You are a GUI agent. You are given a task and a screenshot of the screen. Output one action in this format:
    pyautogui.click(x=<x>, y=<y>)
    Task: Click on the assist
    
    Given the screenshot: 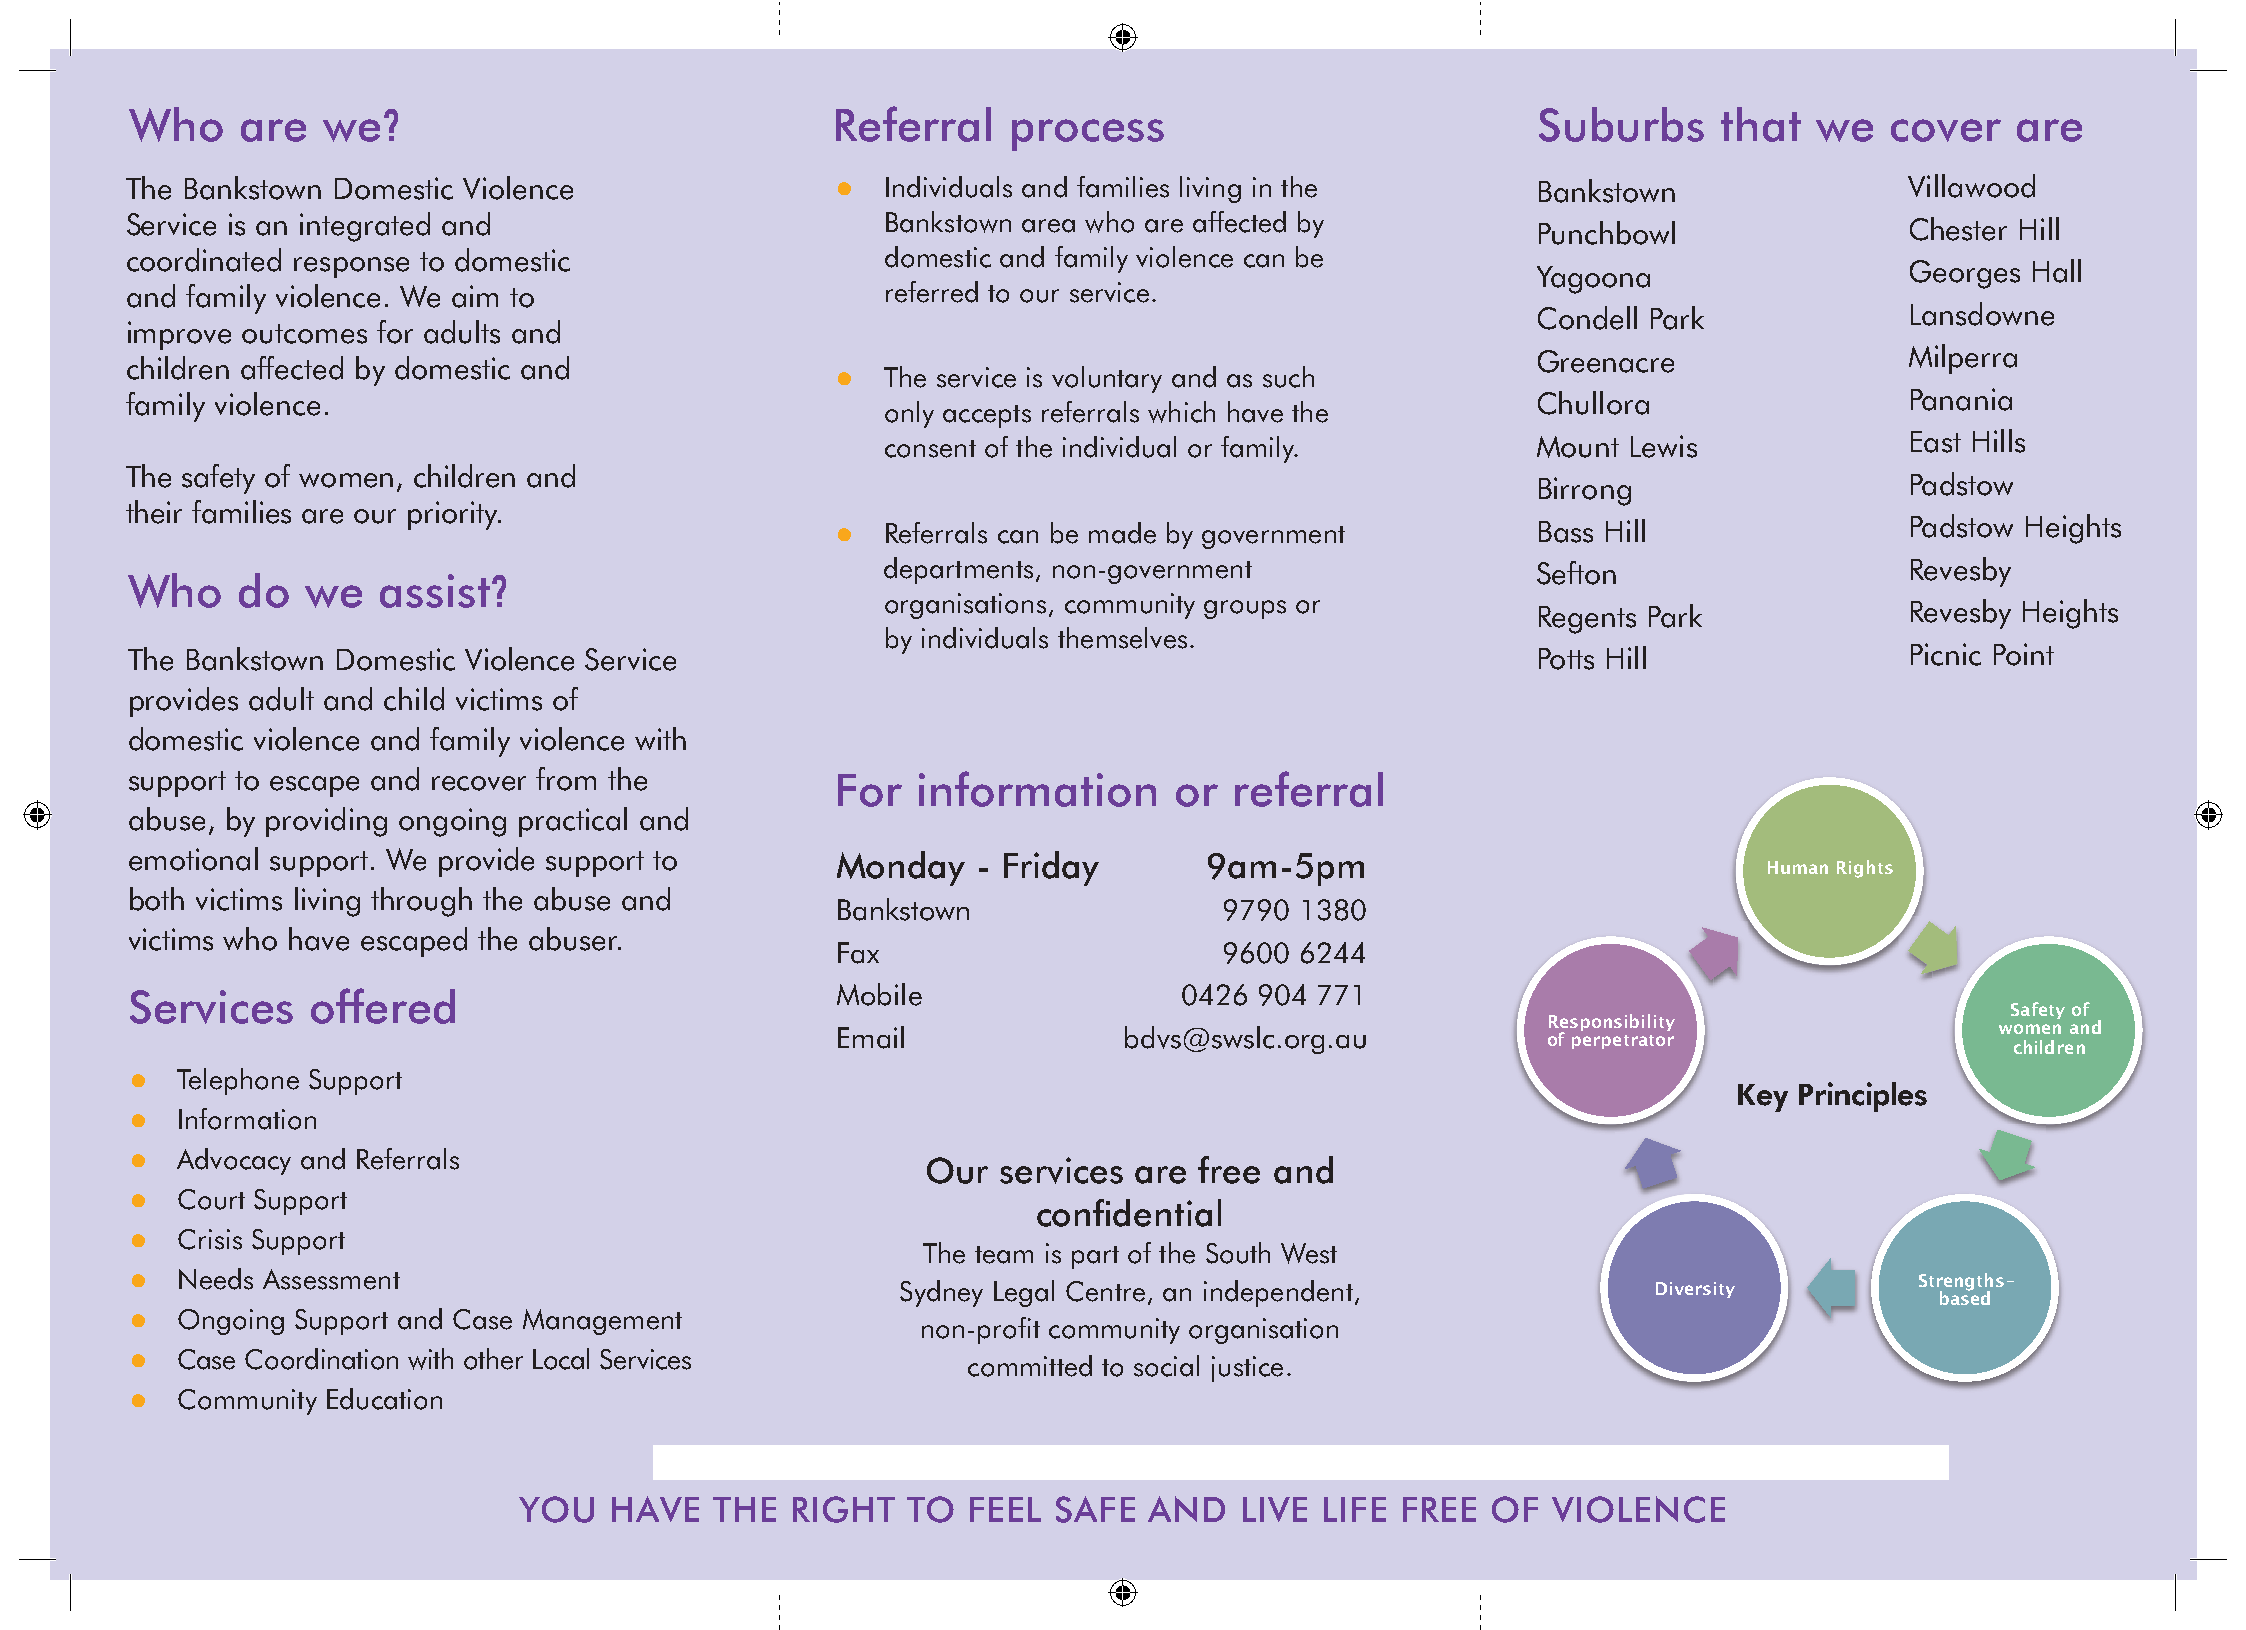 What is the action you would take?
    pyautogui.click(x=435, y=591)
